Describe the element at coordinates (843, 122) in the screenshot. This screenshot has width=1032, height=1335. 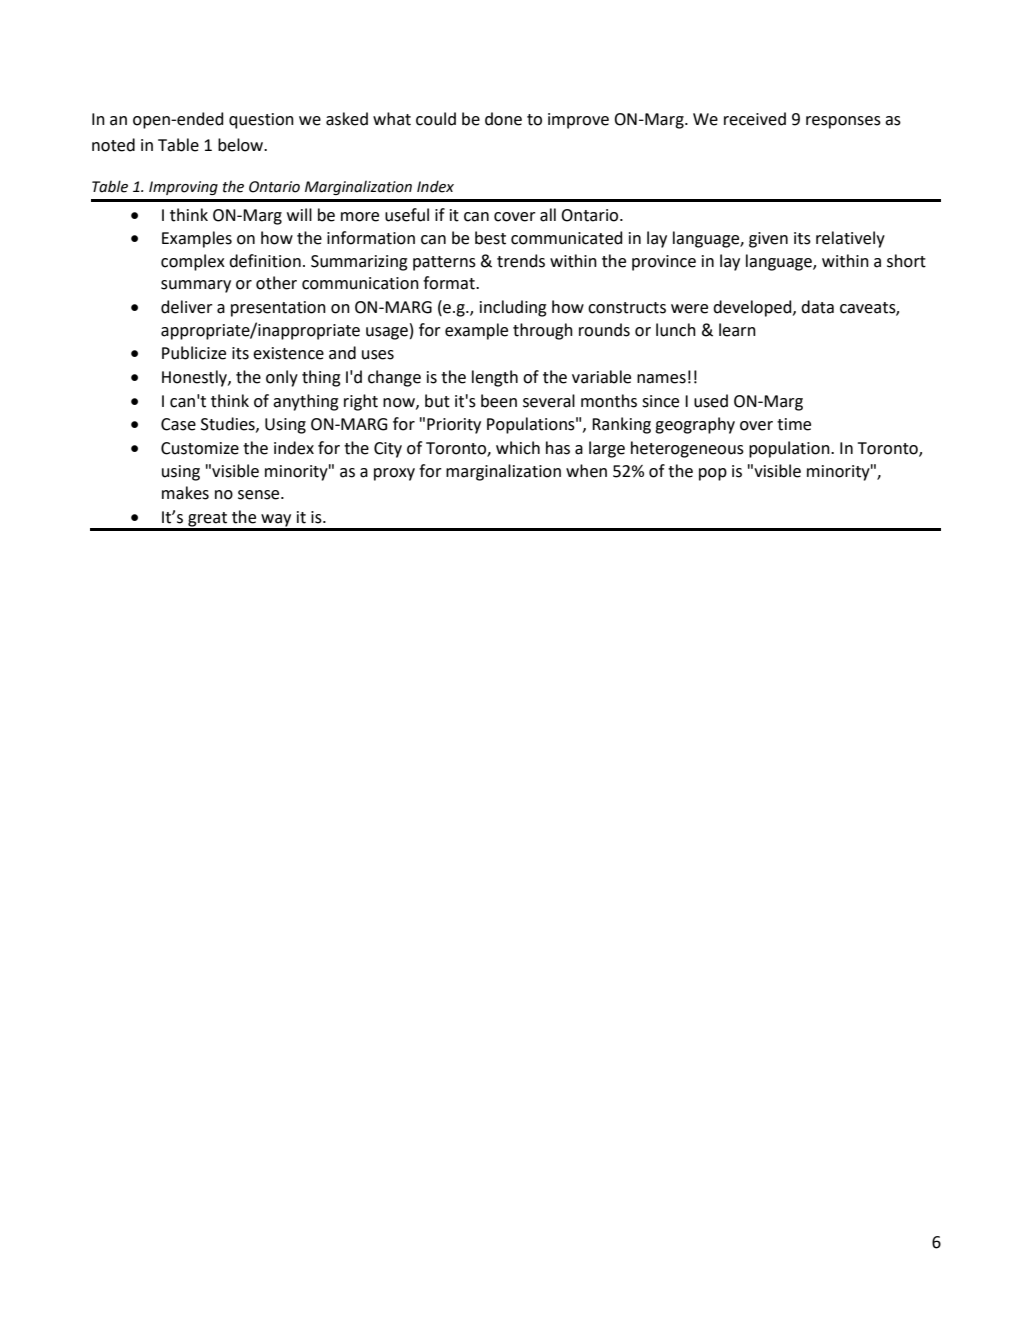
I see `responses` at that location.
